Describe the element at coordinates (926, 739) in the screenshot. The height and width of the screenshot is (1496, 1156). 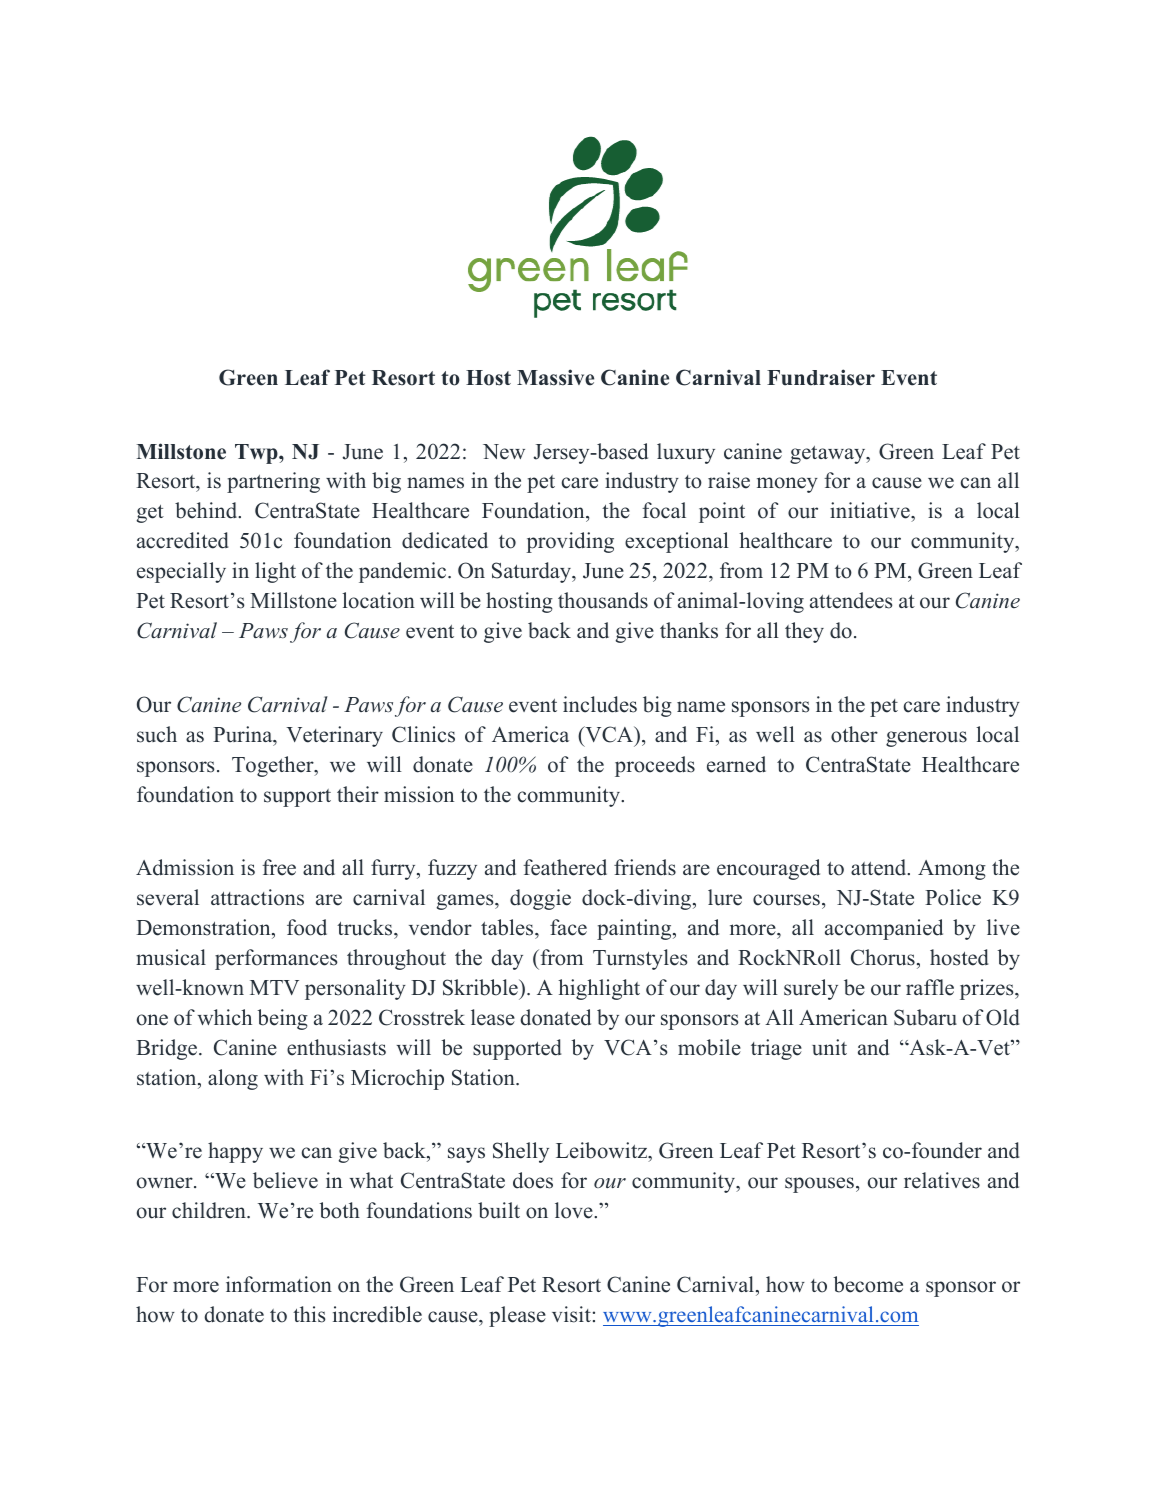
I see `generous` at that location.
